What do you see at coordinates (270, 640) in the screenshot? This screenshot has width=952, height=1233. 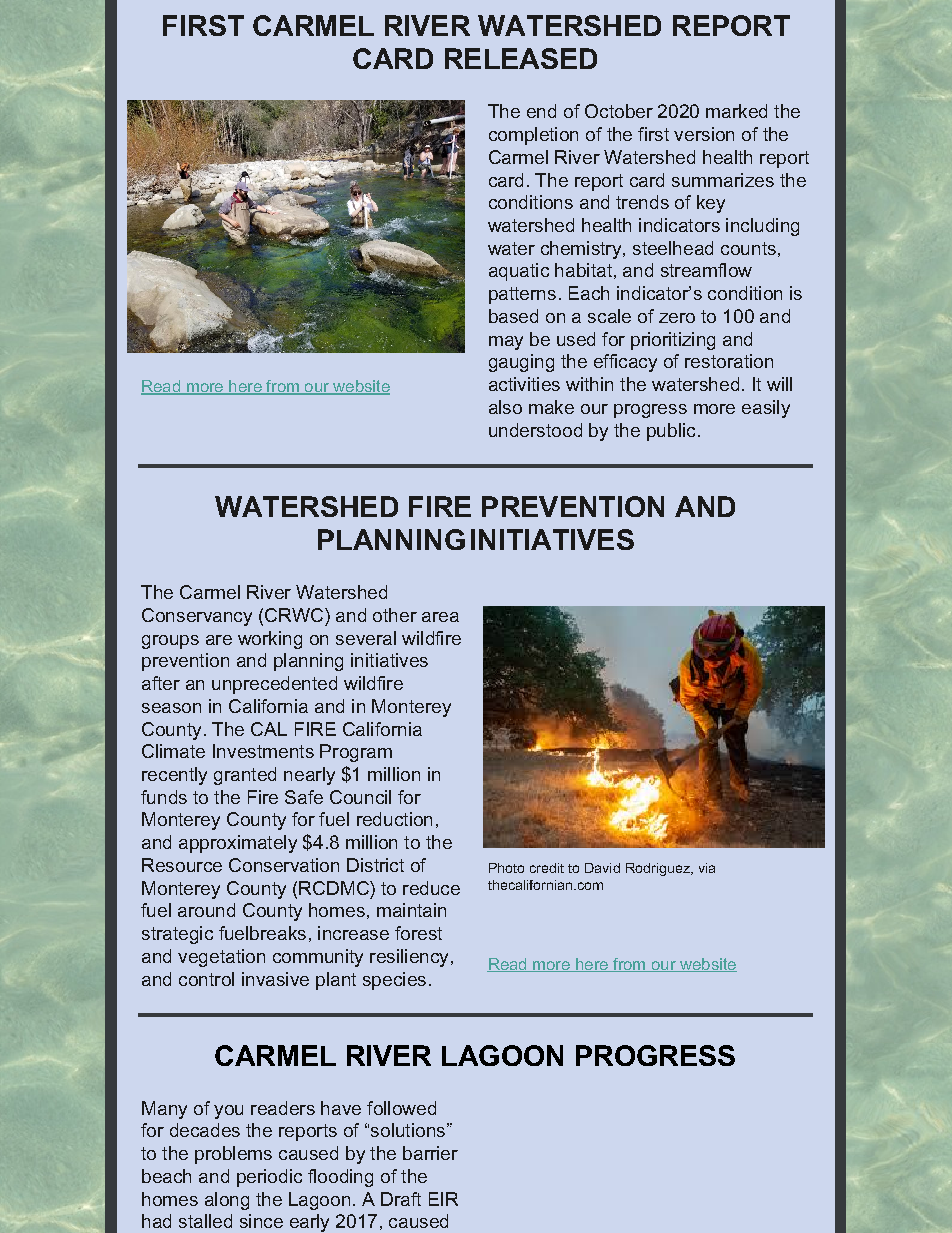 I see `working` at bounding box center [270, 640].
